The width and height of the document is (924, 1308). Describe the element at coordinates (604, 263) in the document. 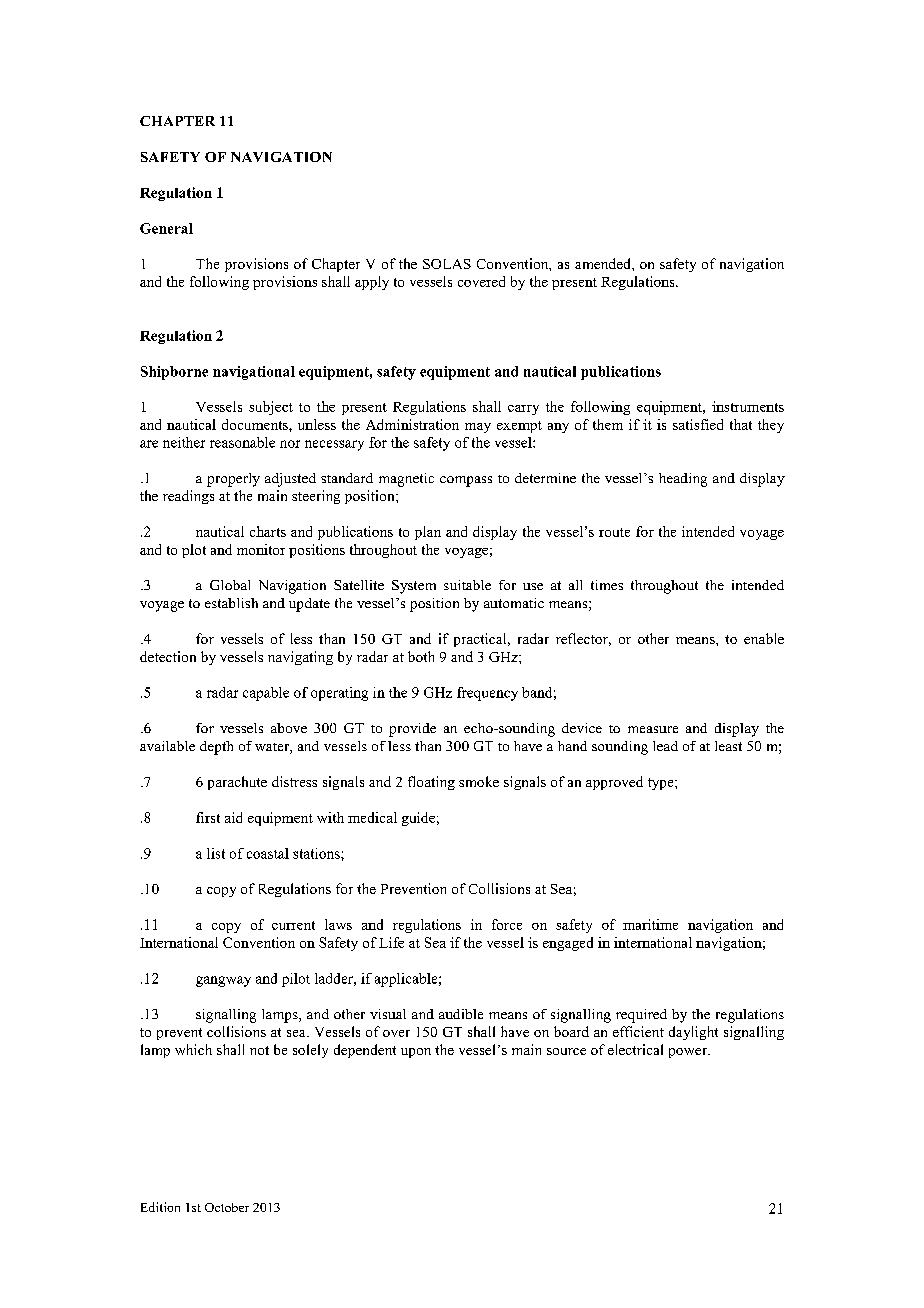

I see `amended` at that location.
